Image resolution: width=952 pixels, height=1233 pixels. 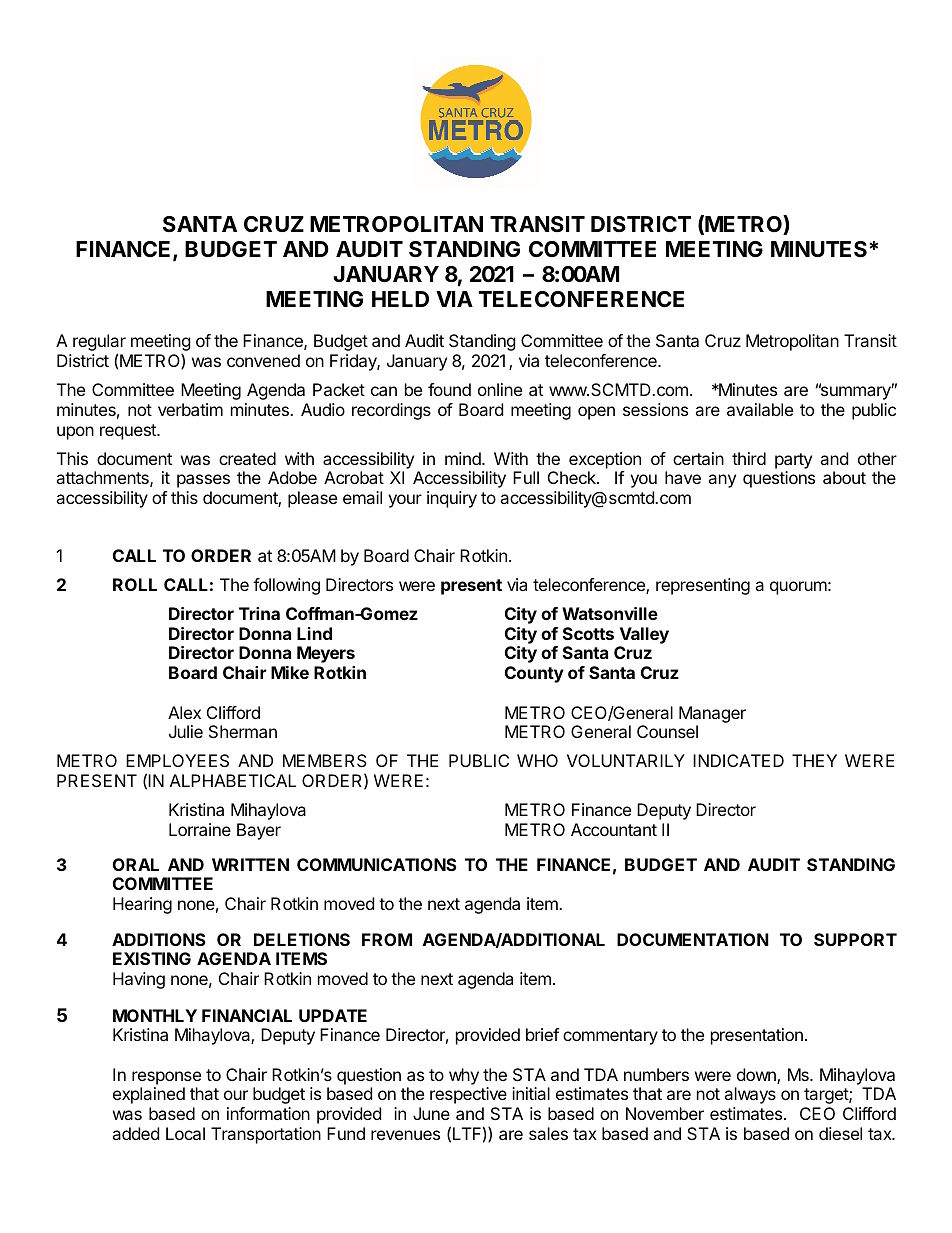 What do you see at coordinates (760, 409) in the image?
I see `available` at bounding box center [760, 409].
